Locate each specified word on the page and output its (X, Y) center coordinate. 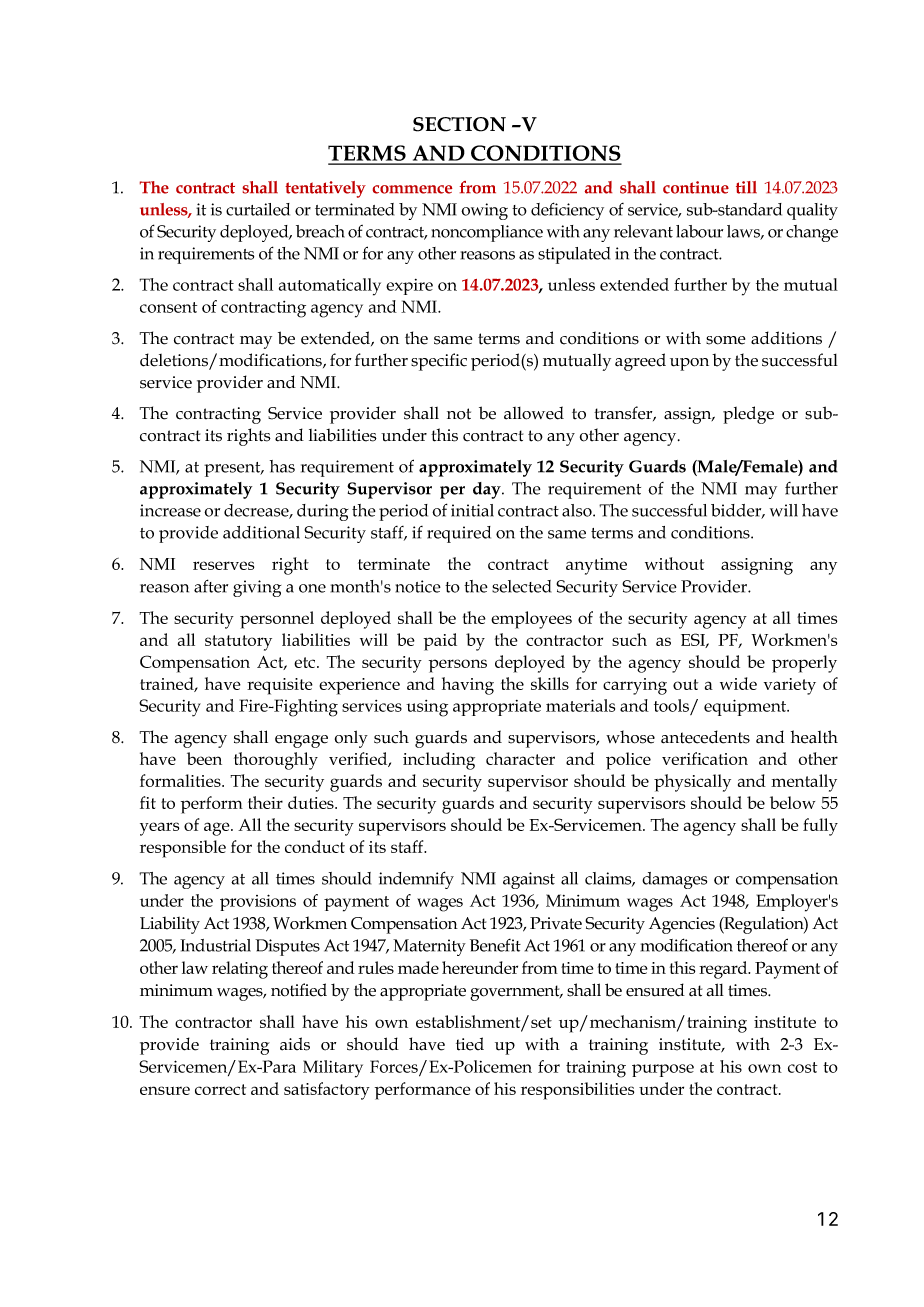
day (488, 490)
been (204, 758)
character (520, 758)
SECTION (459, 124)
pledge (748, 415)
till (746, 187)
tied (470, 1044)
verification (705, 758)
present (233, 469)
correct (220, 1089)
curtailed (258, 209)
